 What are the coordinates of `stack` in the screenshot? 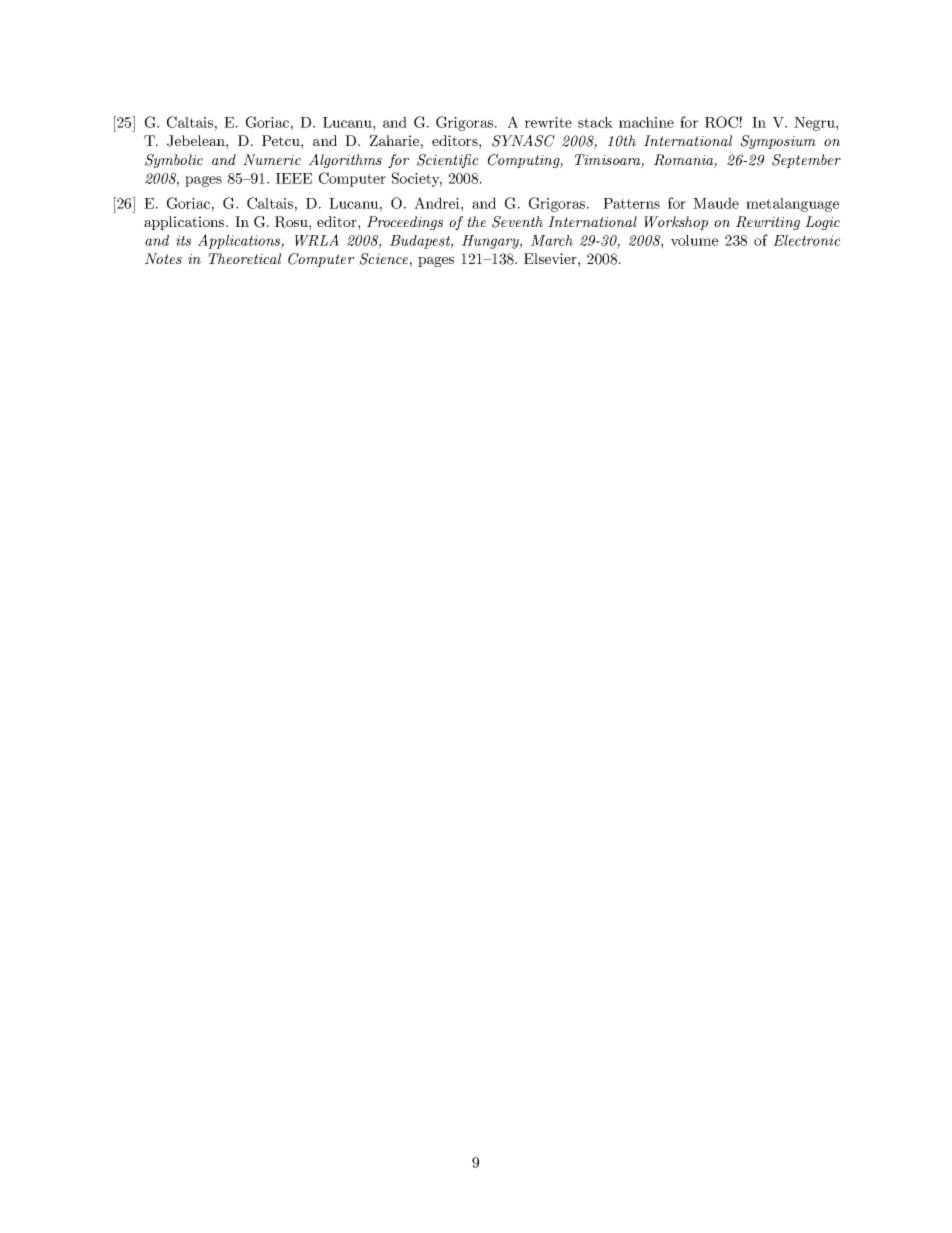 It's located at (595, 122).
